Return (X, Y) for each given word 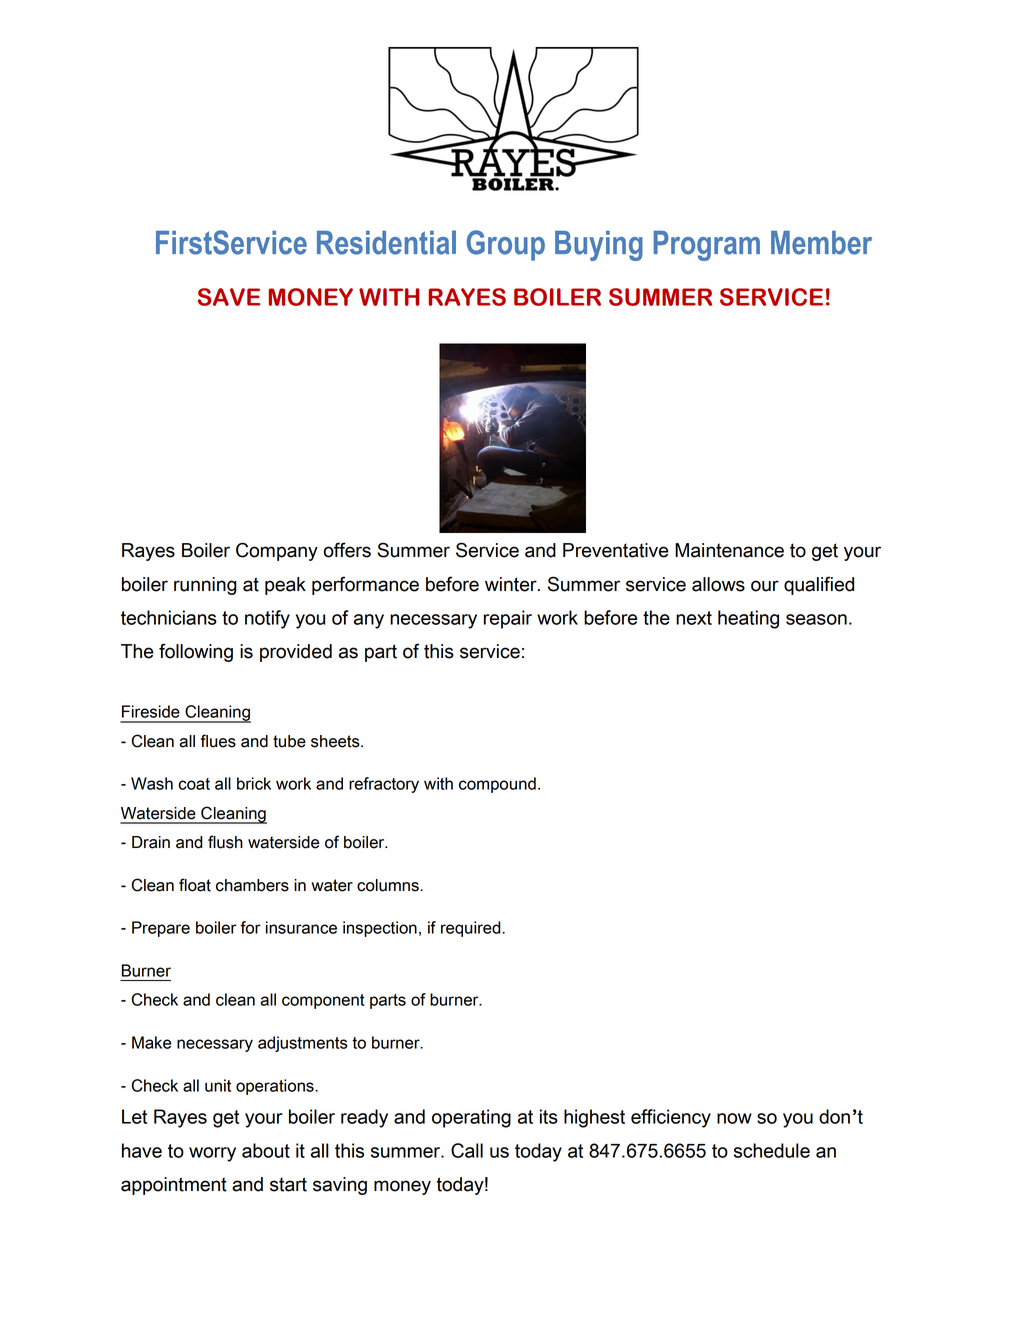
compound (497, 785)
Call (467, 1150)
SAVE (229, 297)
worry (212, 1154)
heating (748, 619)
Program (707, 246)
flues (218, 741)
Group (506, 245)
